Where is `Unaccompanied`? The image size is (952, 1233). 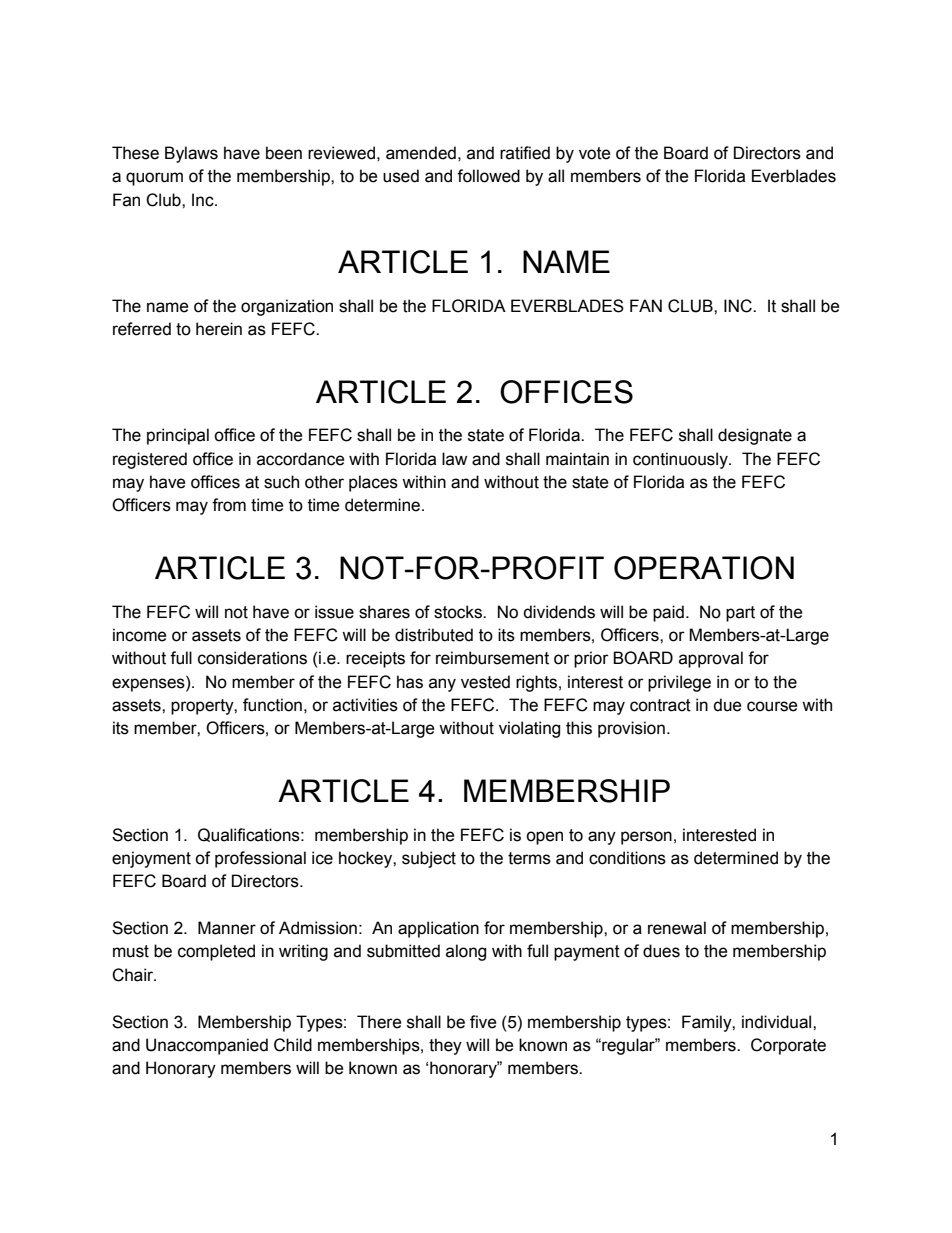 Unaccompanied is located at coordinates (207, 1046).
